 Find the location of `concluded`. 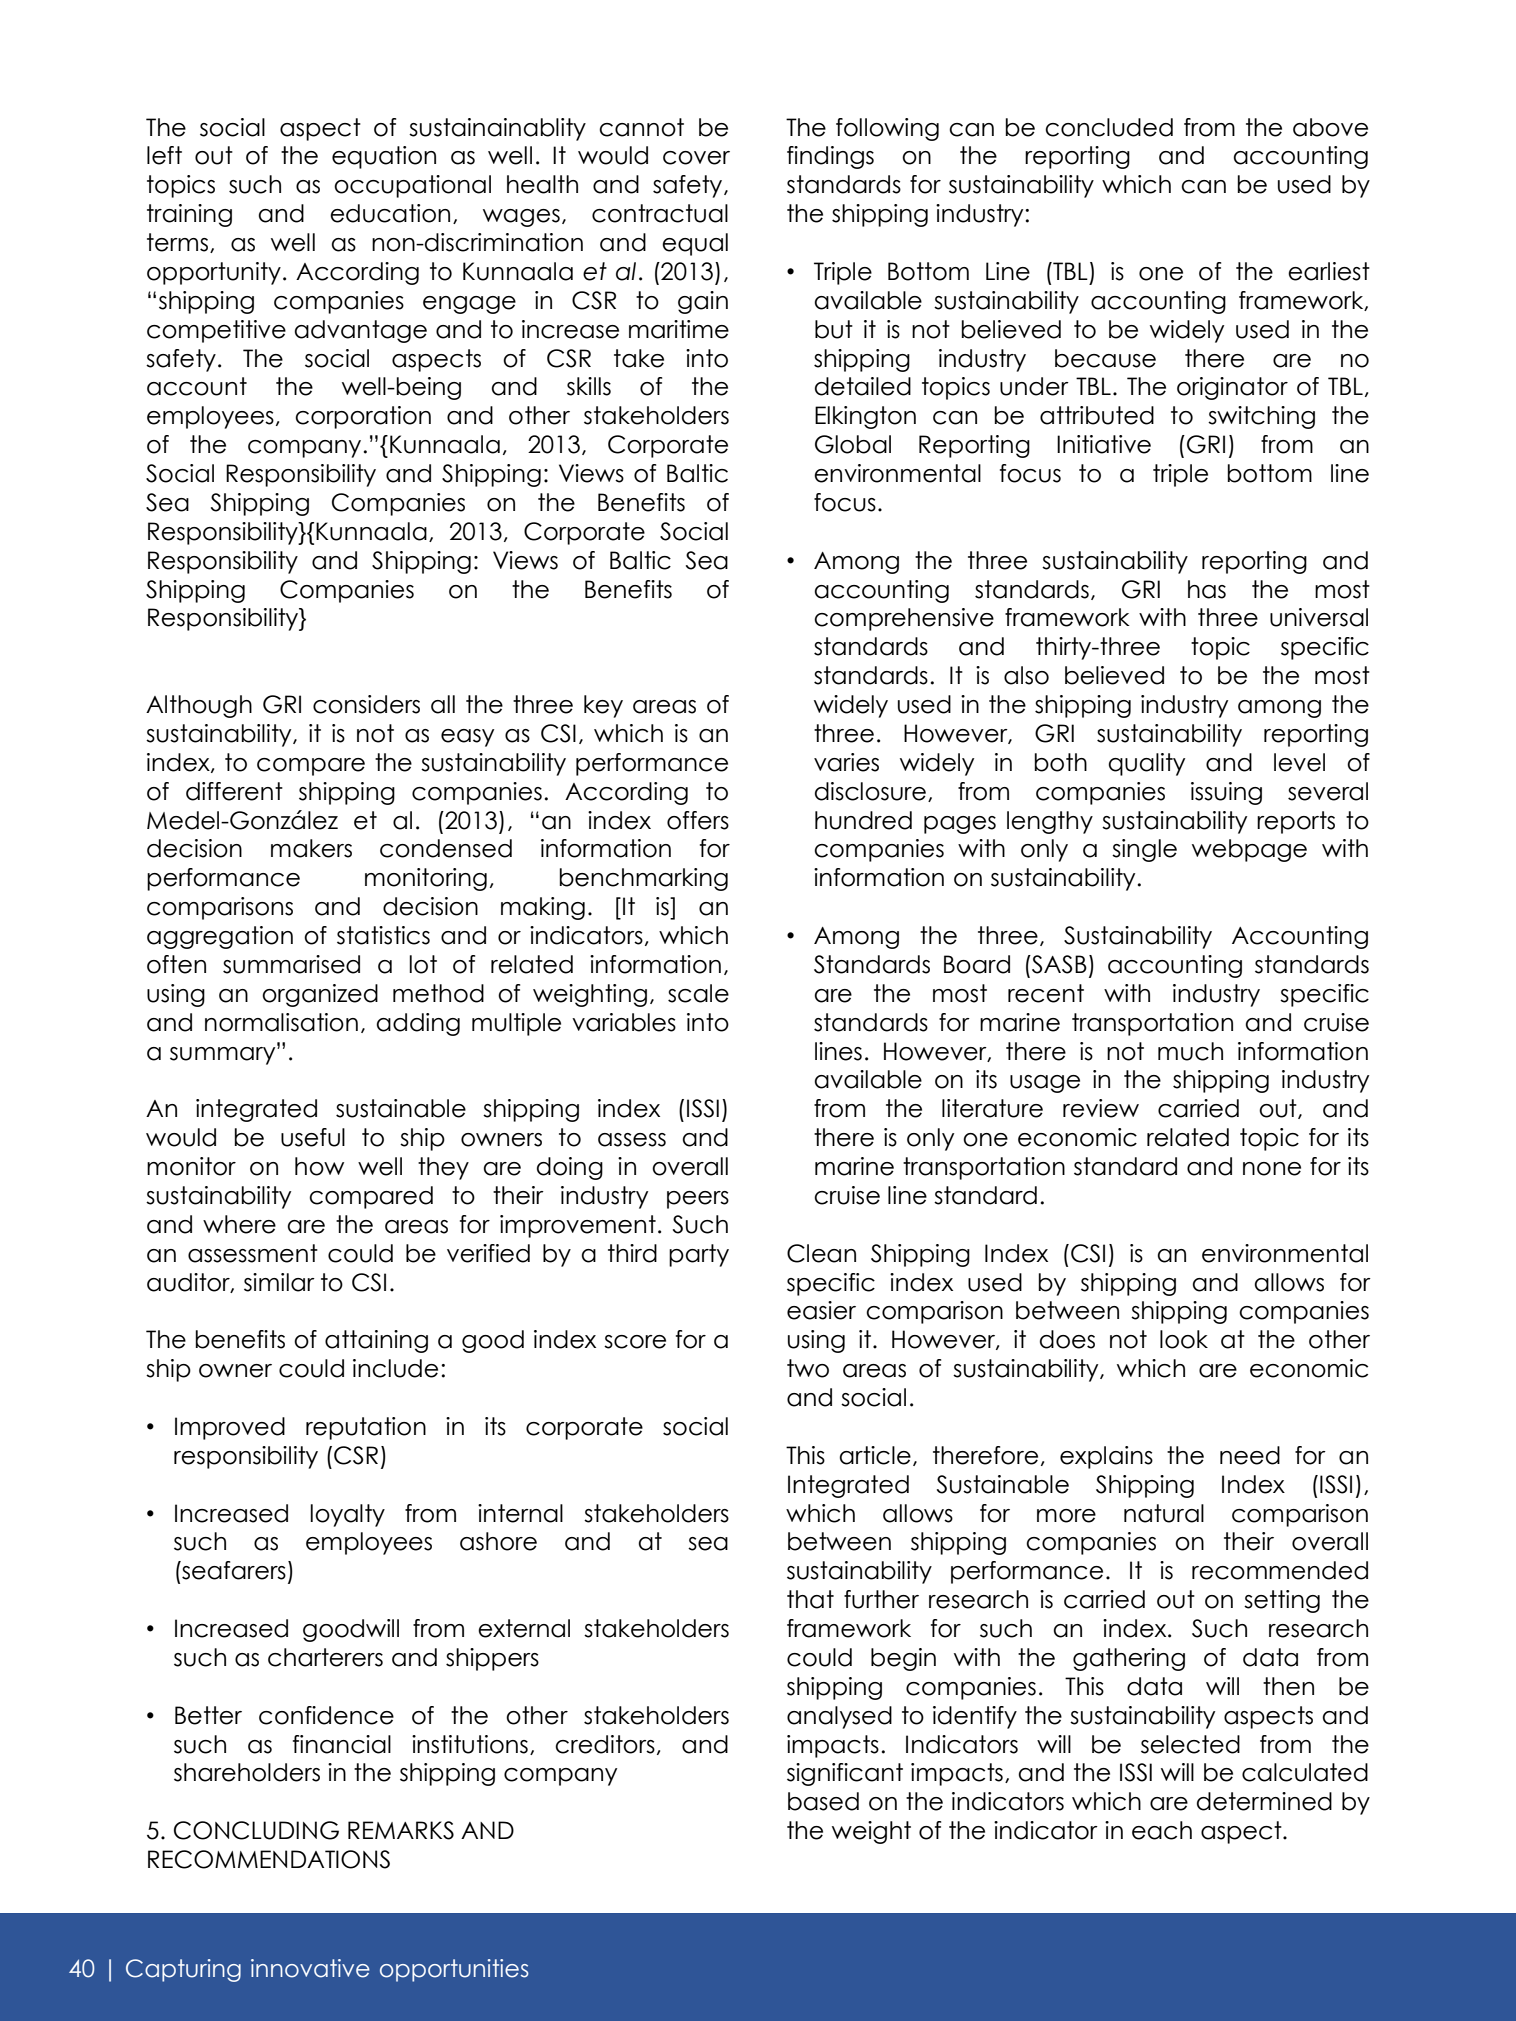

concluded is located at coordinates (1109, 127).
